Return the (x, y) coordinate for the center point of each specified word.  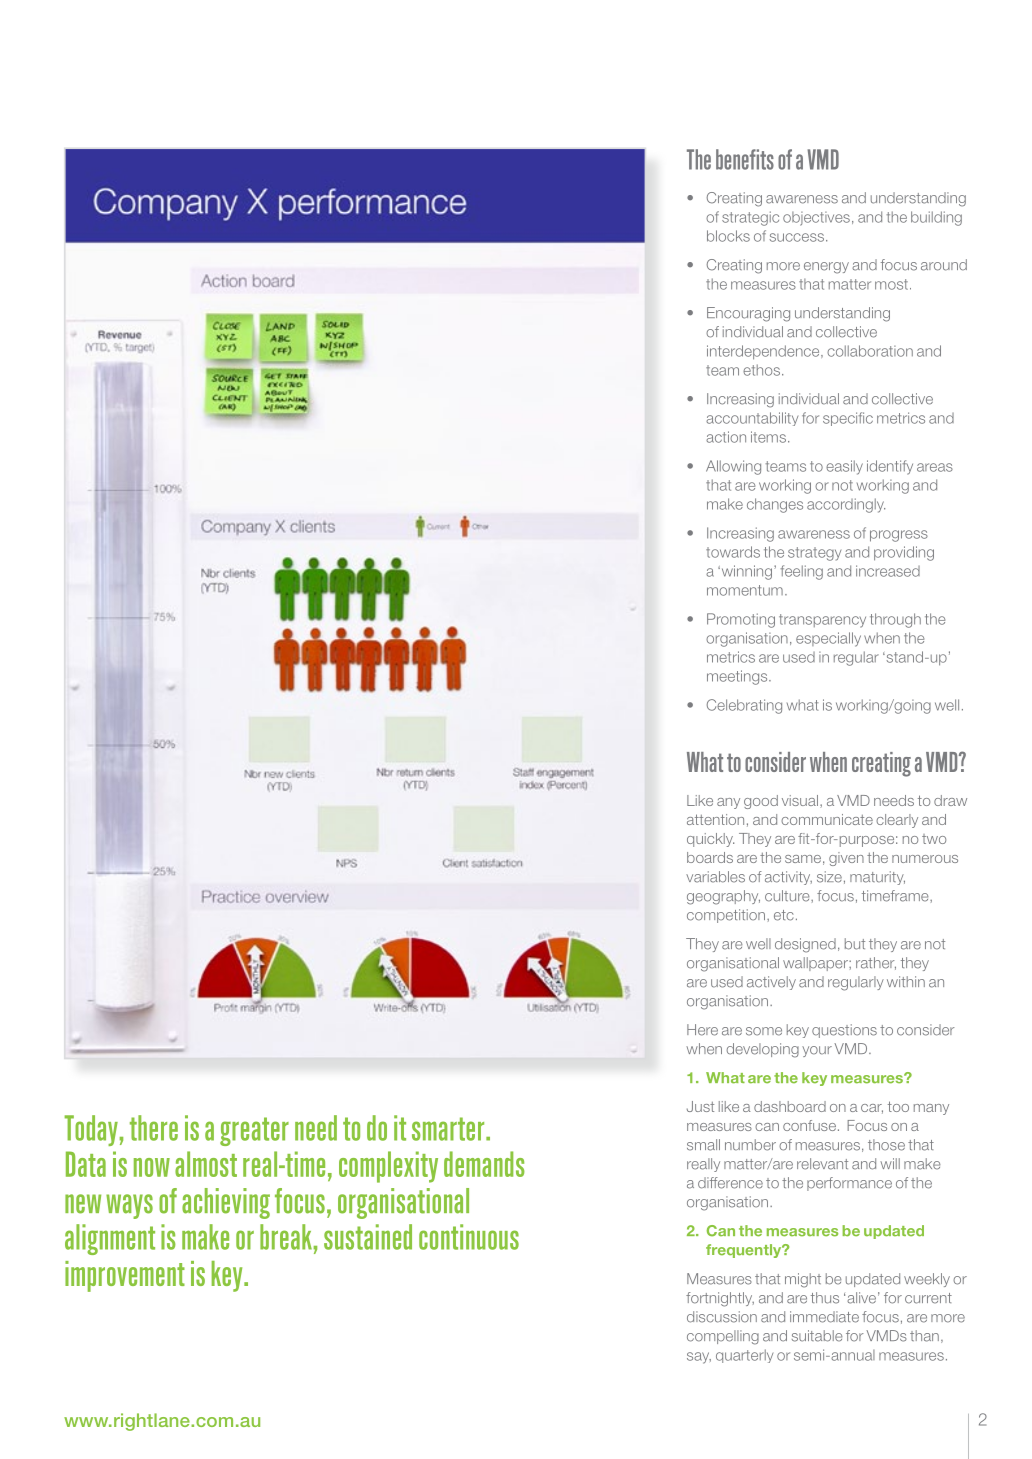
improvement (125, 1276)
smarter (449, 1129)
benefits (745, 159)
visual (800, 800)
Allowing (733, 467)
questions (844, 1031)
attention (715, 819)
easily (844, 467)
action (726, 437)
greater (254, 1131)
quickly (710, 840)
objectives (816, 219)
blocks (728, 236)
